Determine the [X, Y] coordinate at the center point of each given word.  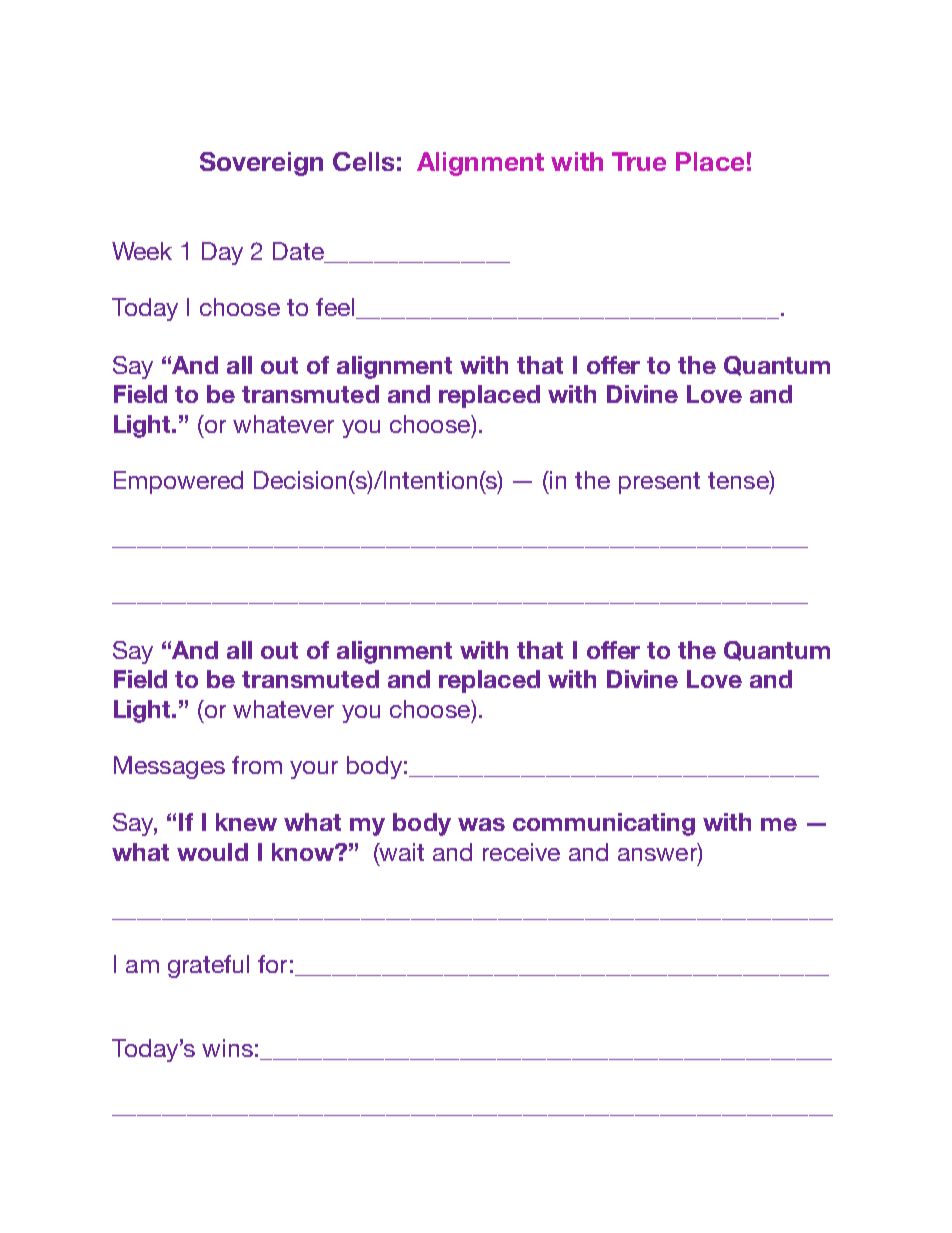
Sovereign [261, 164]
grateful [208, 966]
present [659, 483]
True [639, 161]
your [314, 770]
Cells [363, 161]
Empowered [178, 482]
